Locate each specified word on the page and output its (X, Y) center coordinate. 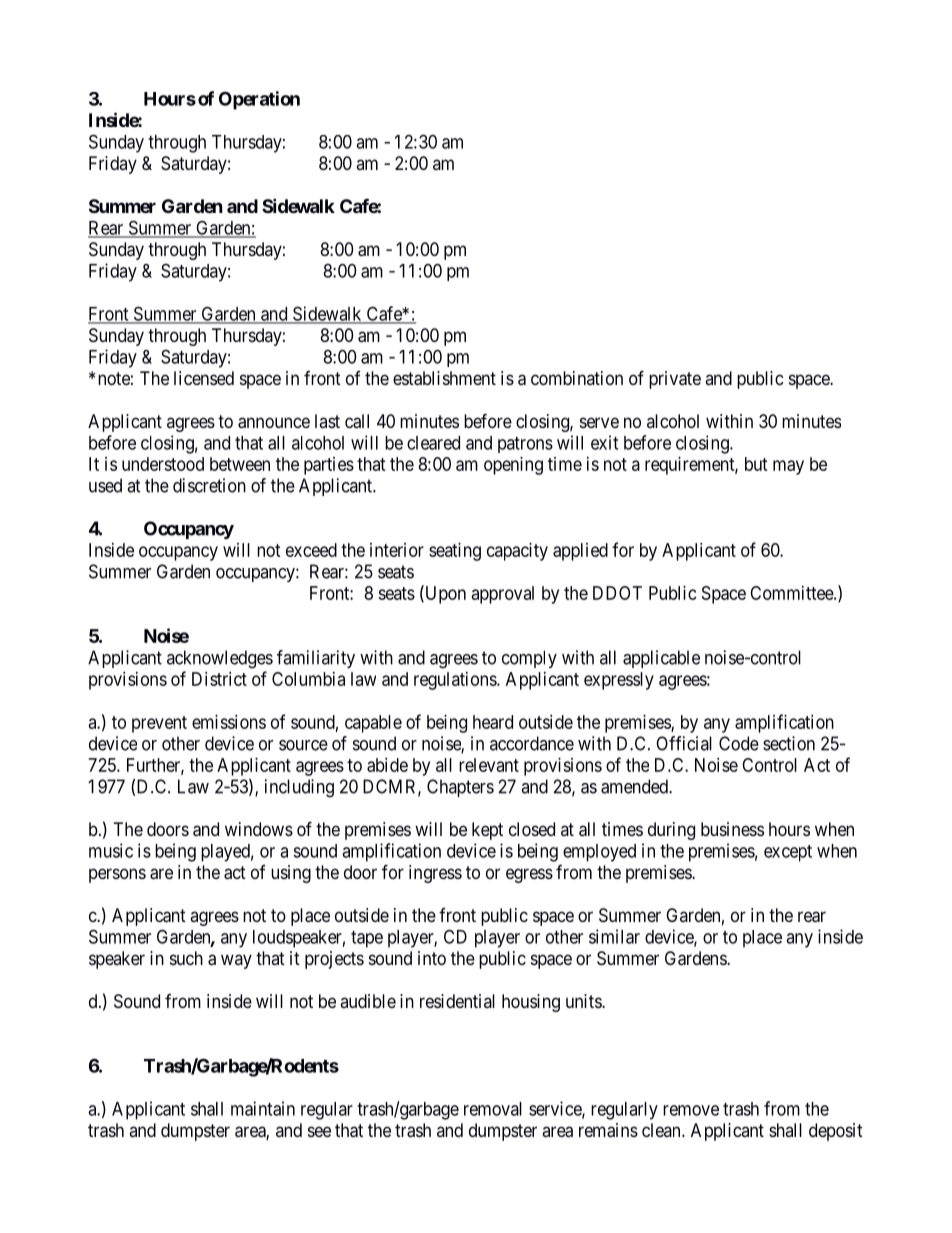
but (756, 464)
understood (163, 464)
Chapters (460, 788)
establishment (444, 378)
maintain (263, 1108)
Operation (259, 100)
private (675, 380)
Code (739, 743)
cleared (433, 443)
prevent (159, 724)
